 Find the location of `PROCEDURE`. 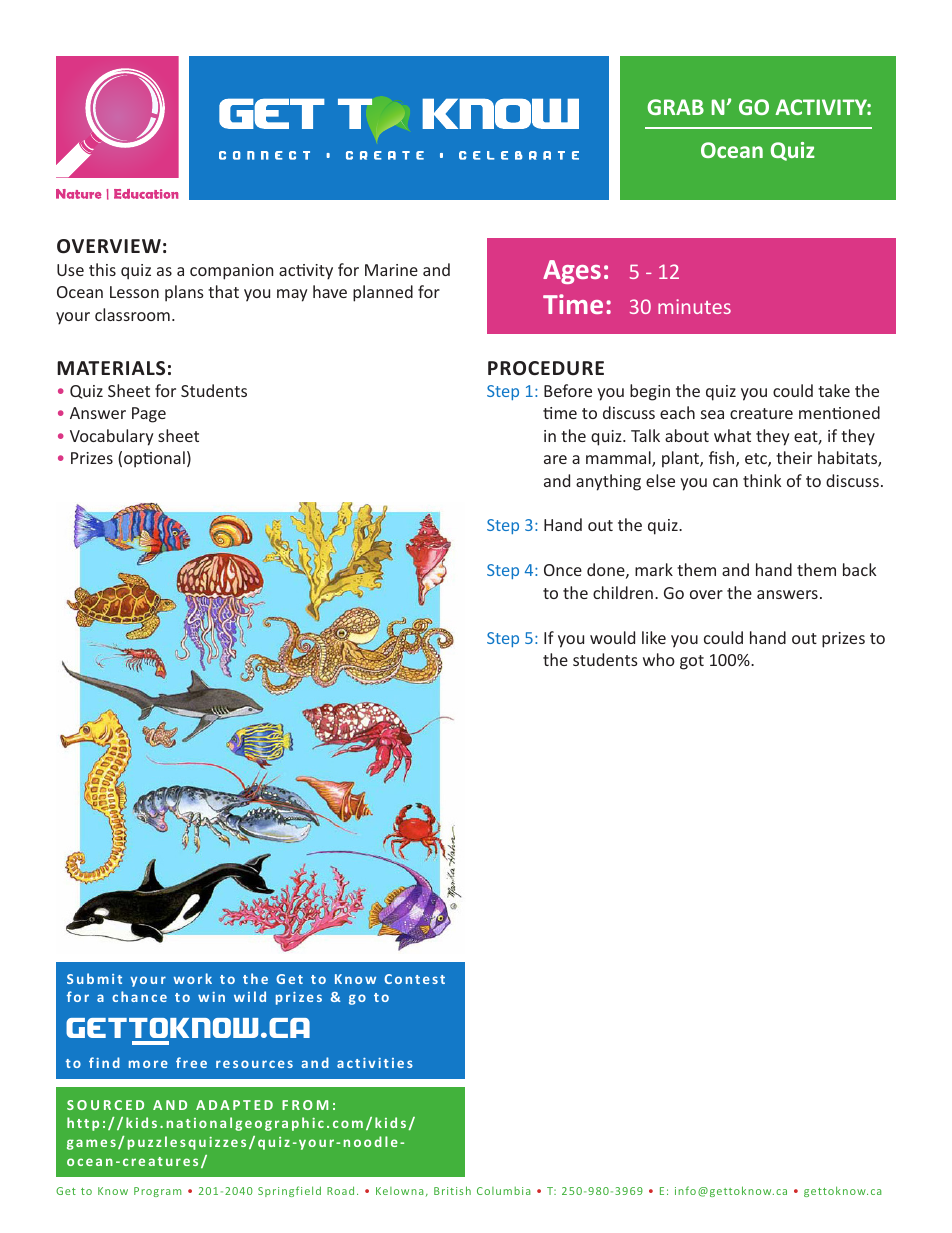

PROCEDURE is located at coordinates (546, 368).
